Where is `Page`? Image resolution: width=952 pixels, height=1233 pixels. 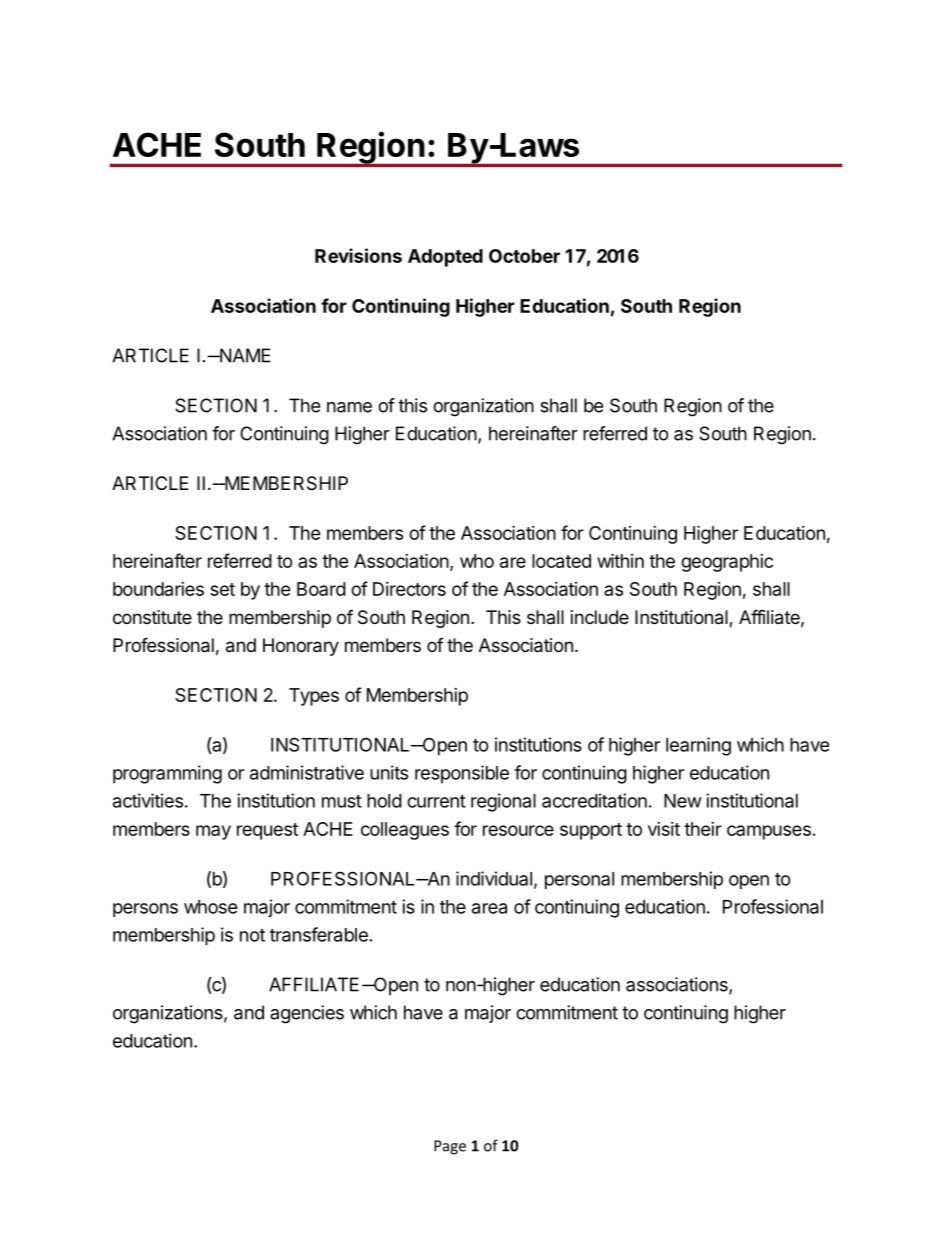 Page is located at coordinates (450, 1147).
